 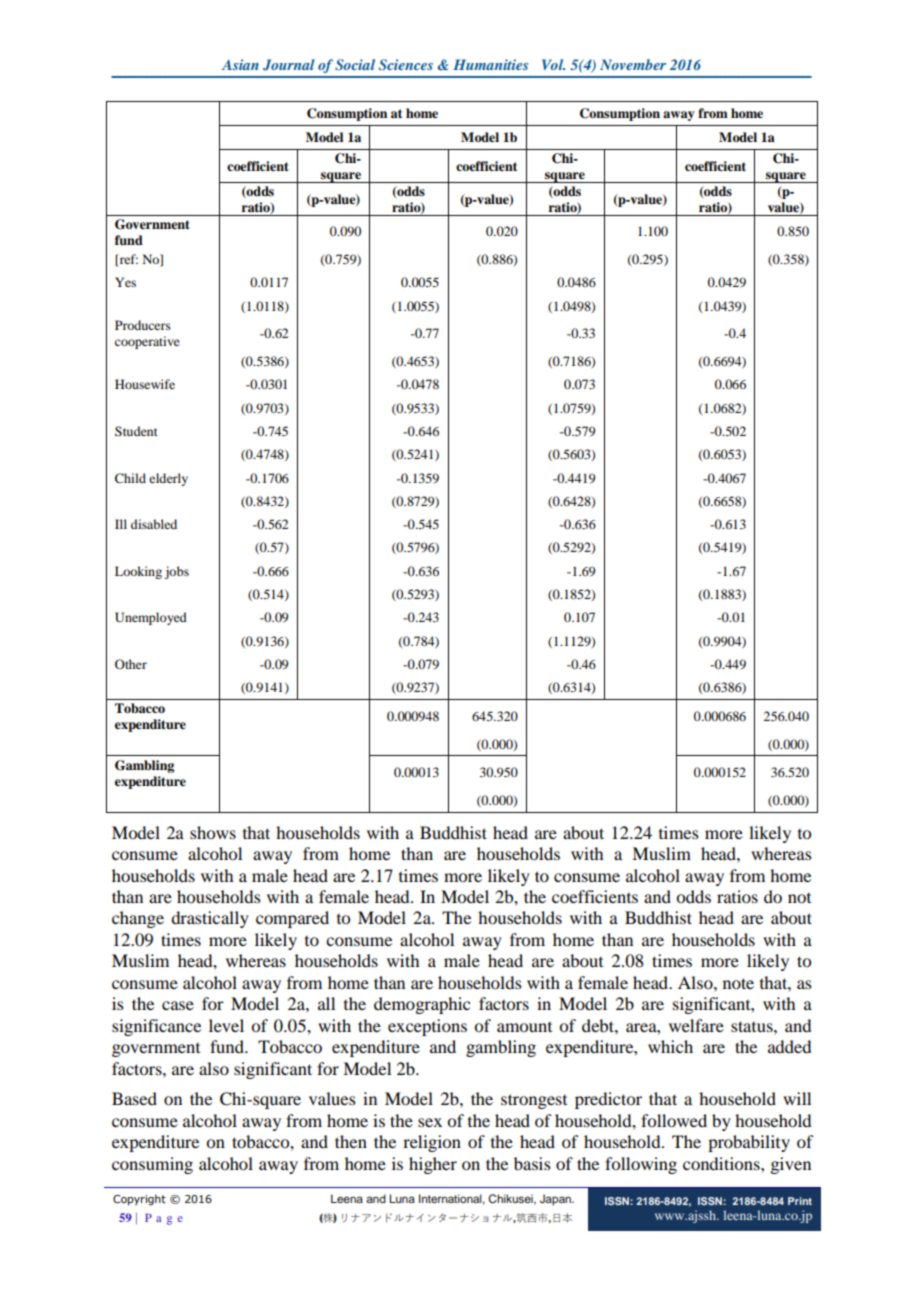 I want to click on consuming, so click(x=152, y=1165).
